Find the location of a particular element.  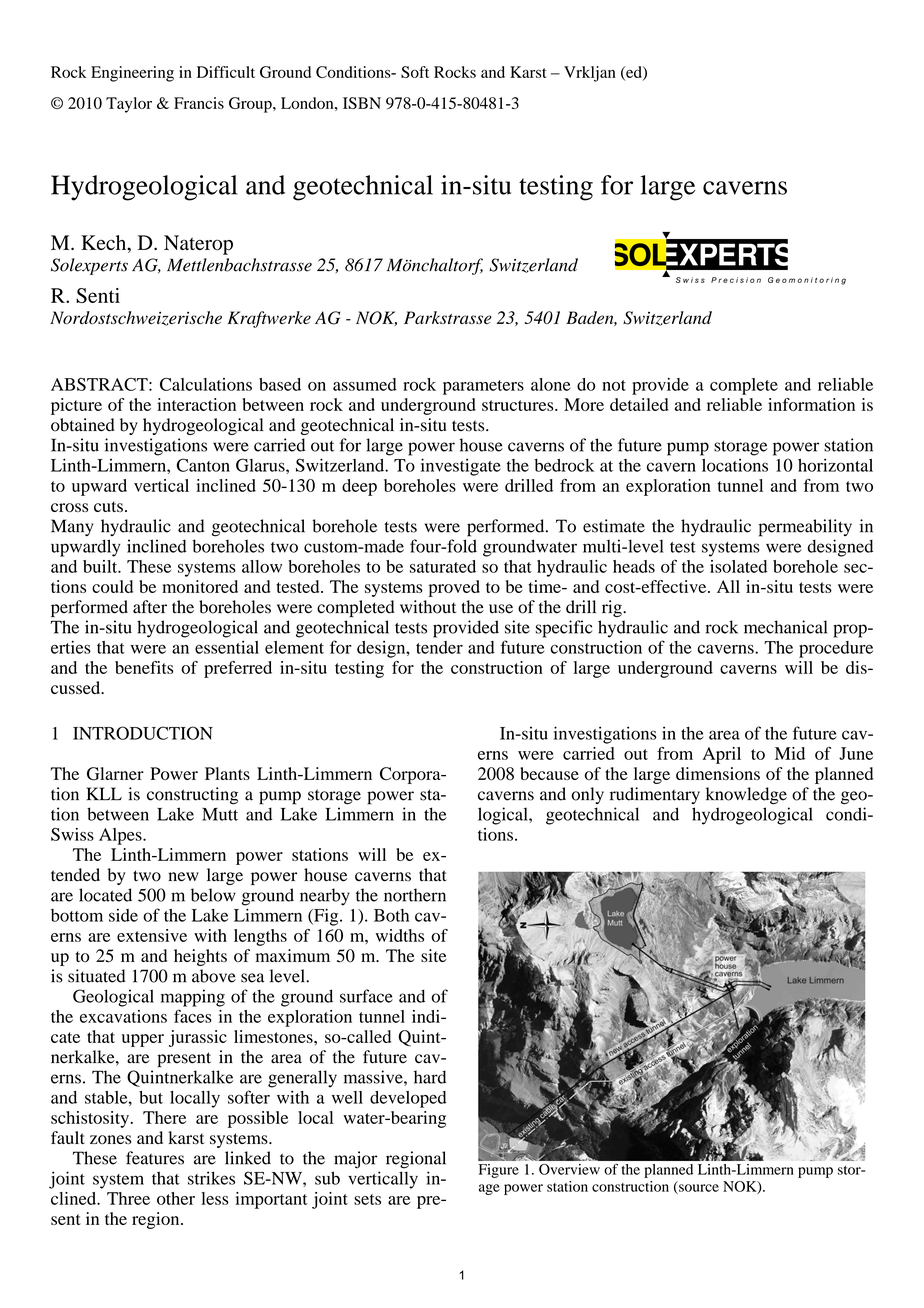

features is located at coordinates (155, 1158).
